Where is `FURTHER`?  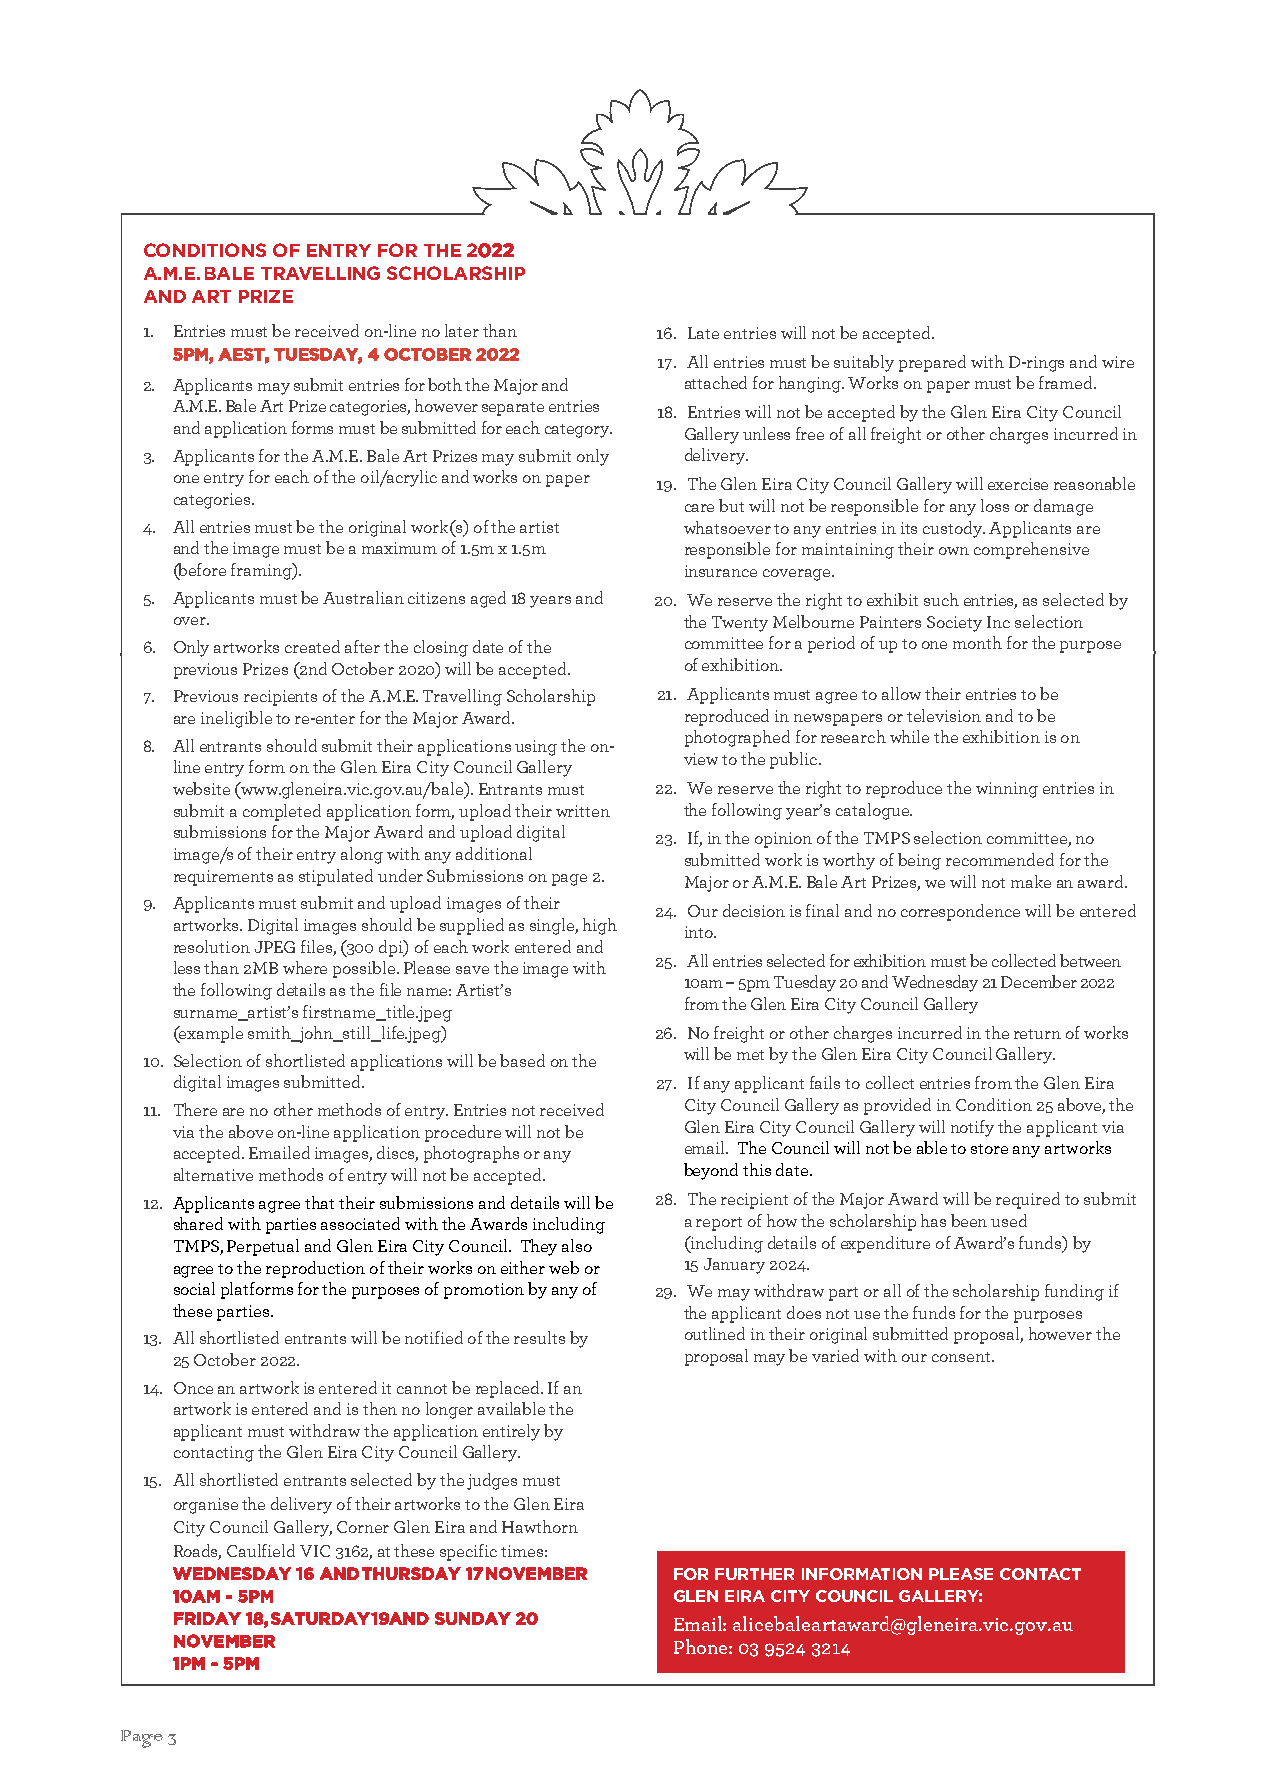 FURTHER is located at coordinates (754, 1574).
